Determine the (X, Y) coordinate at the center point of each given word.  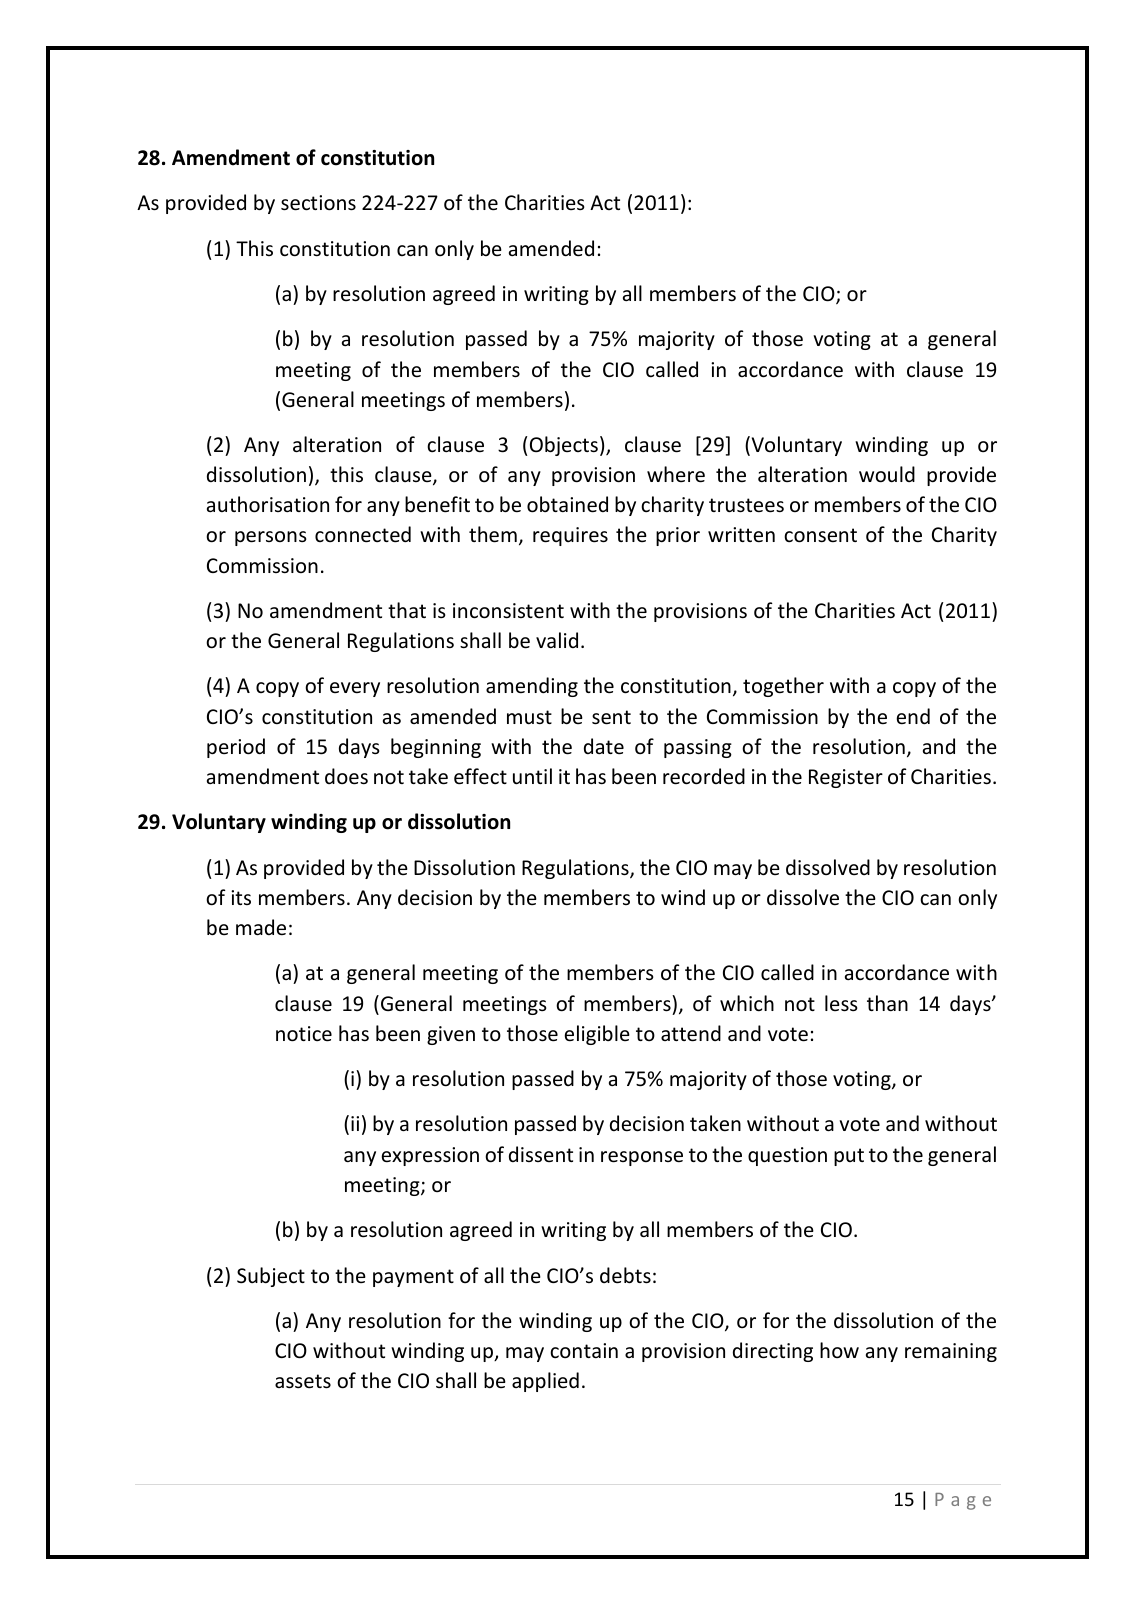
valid (557, 640)
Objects (564, 446)
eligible (597, 1035)
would (887, 474)
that (407, 610)
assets (303, 1381)
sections (318, 203)
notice (304, 1034)
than (887, 1003)
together (783, 687)
